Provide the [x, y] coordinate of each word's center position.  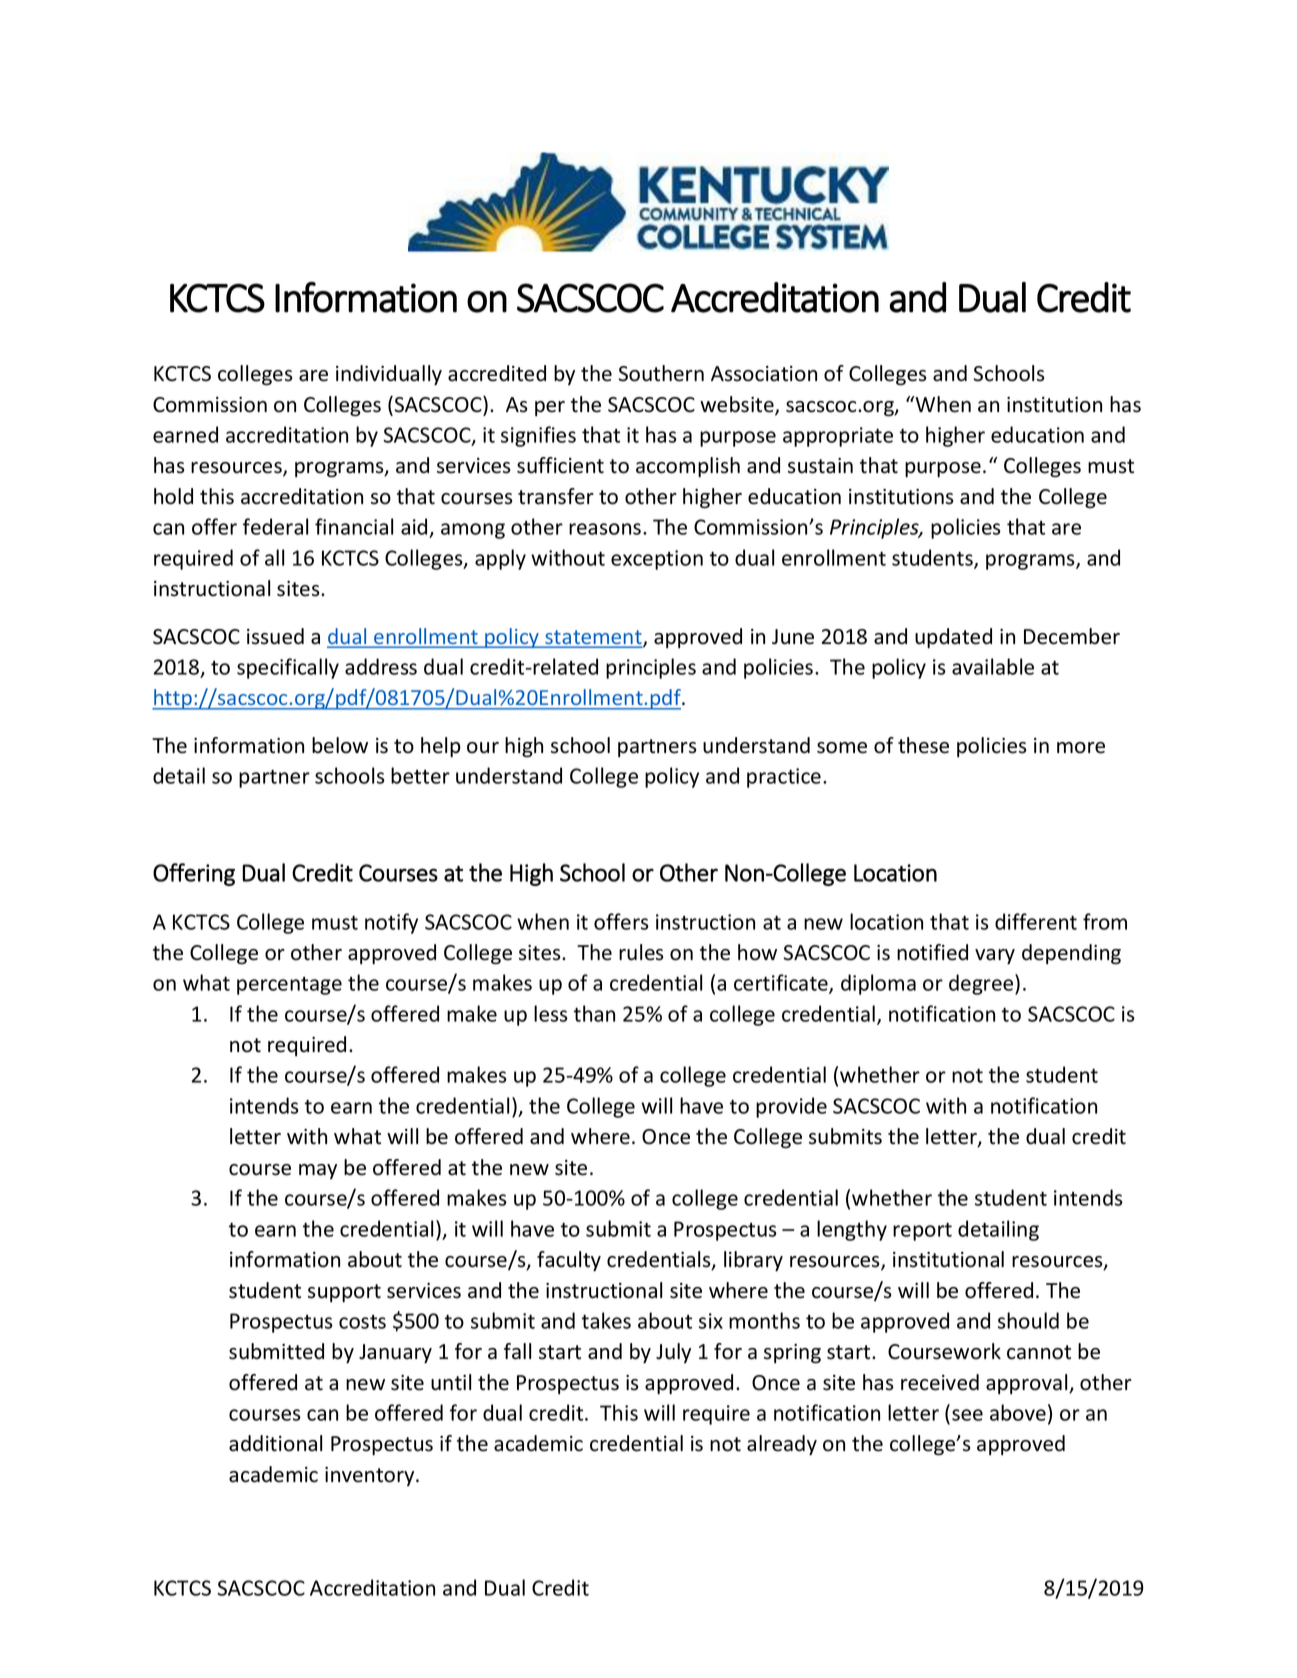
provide [791, 1107]
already [782, 1445]
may [318, 1171]
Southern [661, 373]
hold [173, 496]
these [923, 745]
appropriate [838, 437]
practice [784, 778]
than [594, 1013]
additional [275, 1443]
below [340, 745]
